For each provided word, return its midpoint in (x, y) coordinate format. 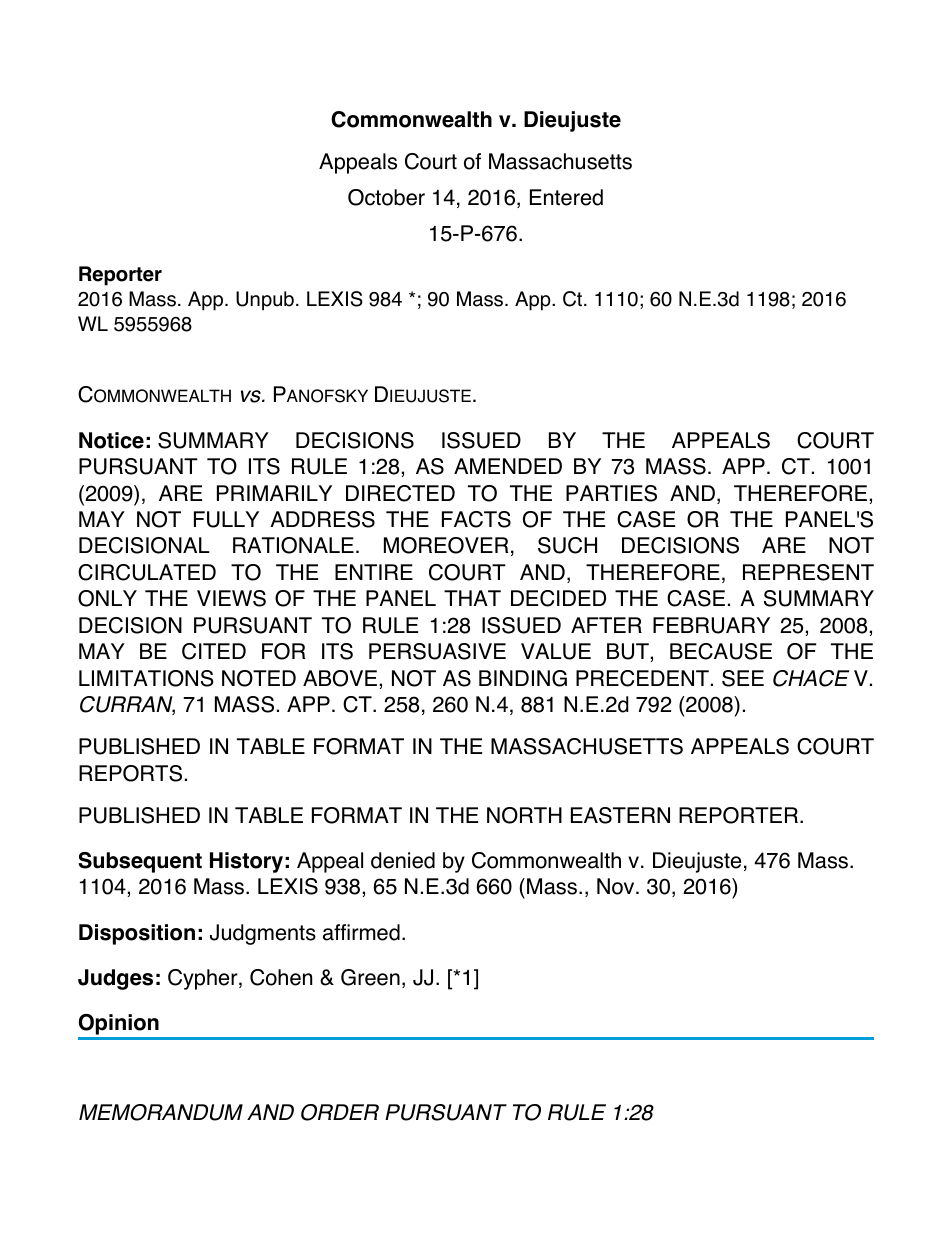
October (386, 197)
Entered (566, 197)
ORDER (340, 1112)
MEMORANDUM (161, 1112)
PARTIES (611, 493)
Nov (617, 886)
